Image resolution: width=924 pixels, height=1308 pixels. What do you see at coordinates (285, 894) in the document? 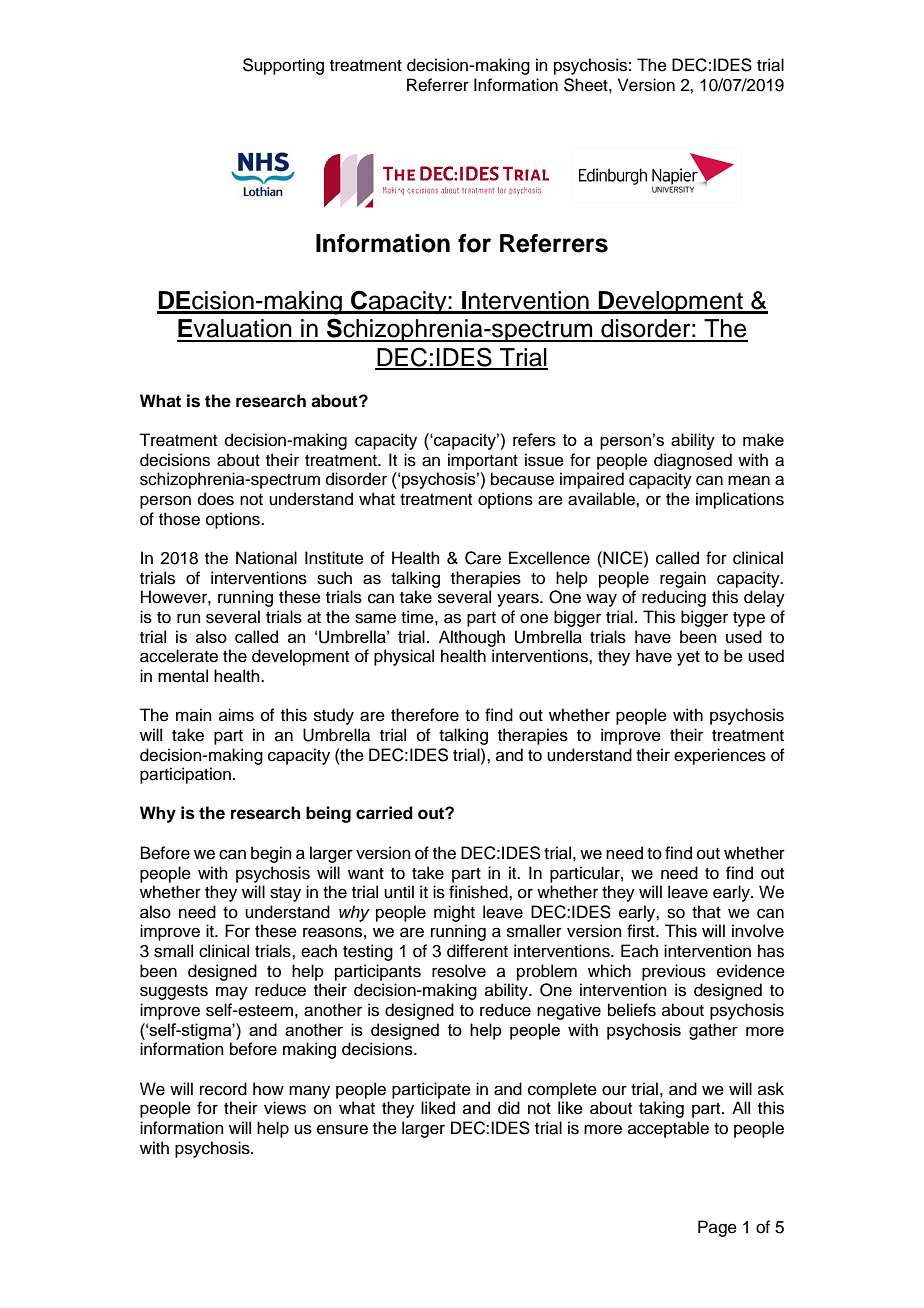
I see `stay` at bounding box center [285, 894].
